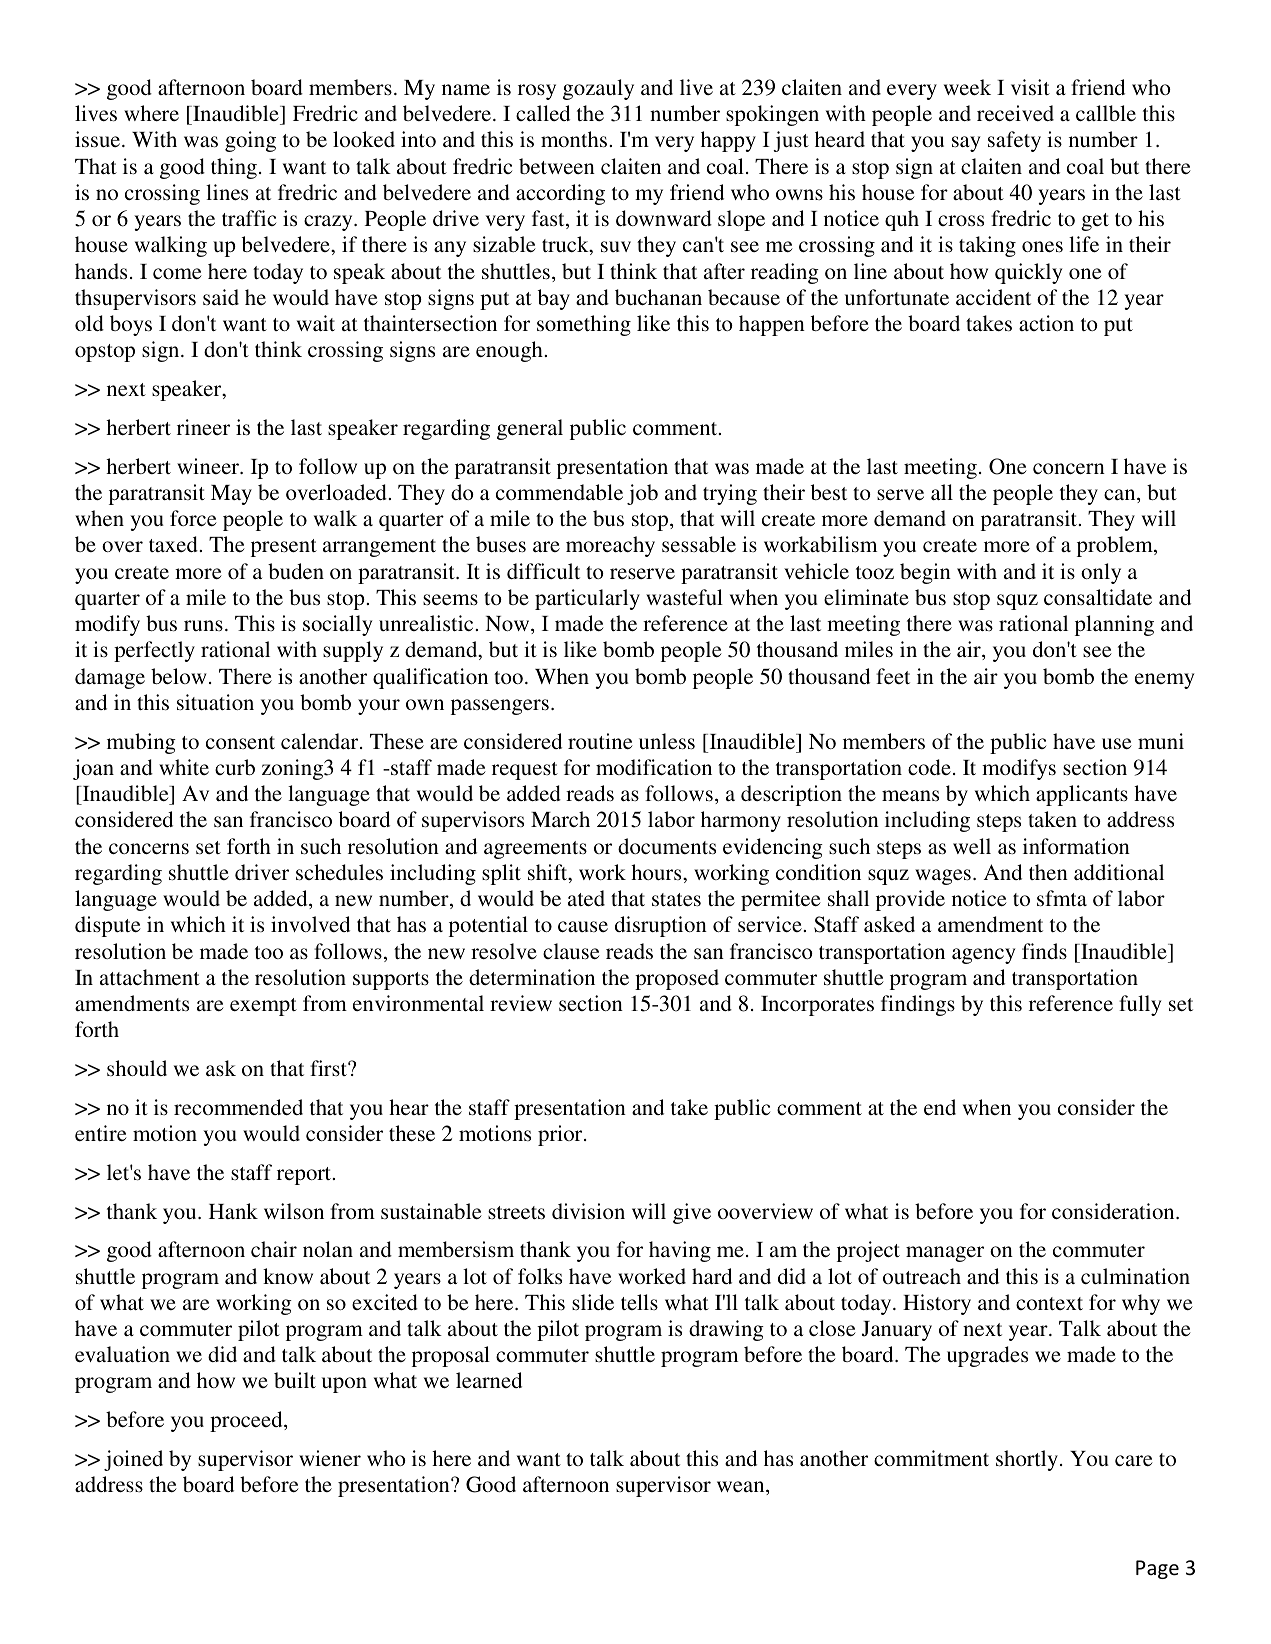 This page has width=1271, height=1644. Describe the element at coordinates (133, 1460) in the page. I see `joined` at that location.
